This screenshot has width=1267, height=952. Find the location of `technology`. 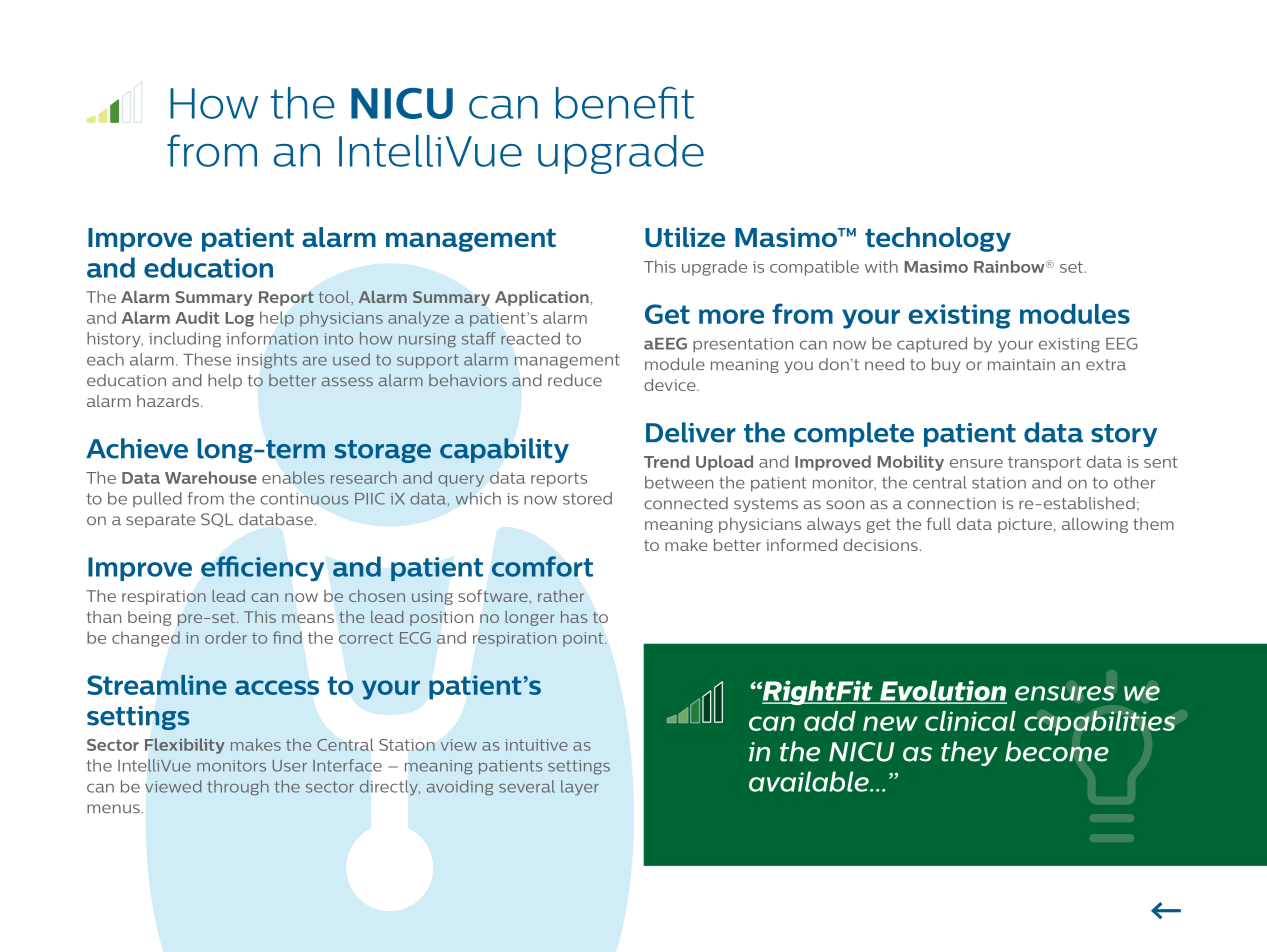

technology is located at coordinates (938, 239).
